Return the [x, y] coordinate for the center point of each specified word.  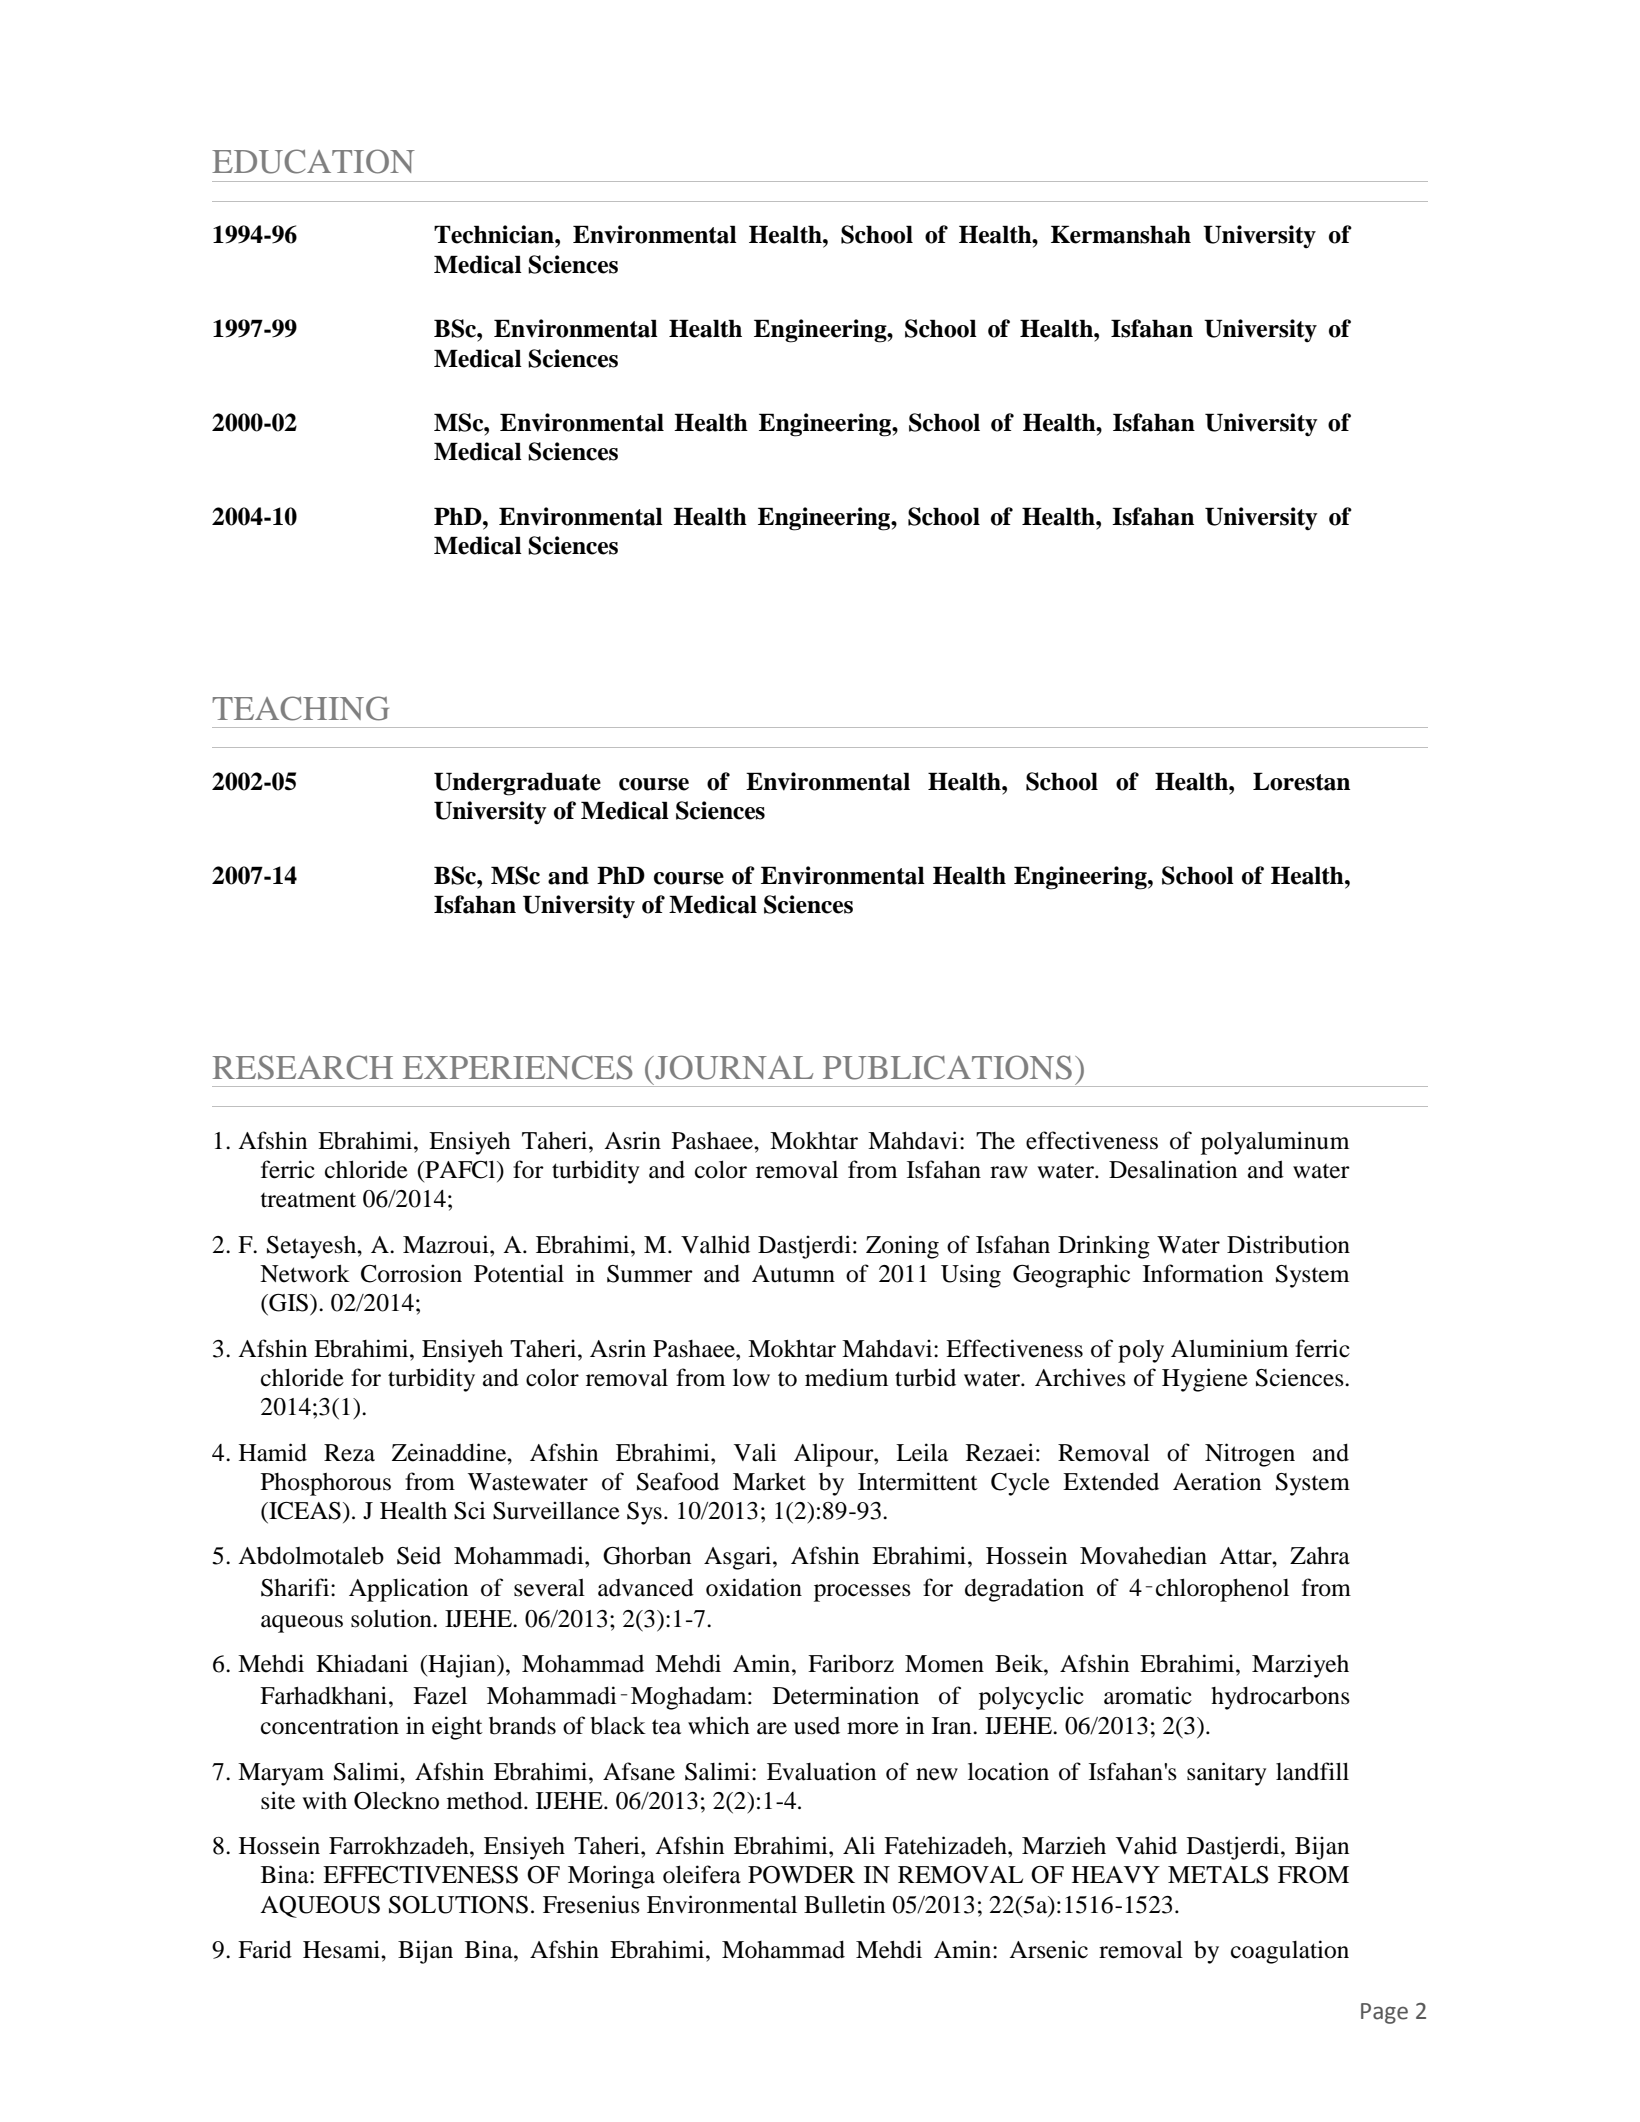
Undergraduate [517, 784]
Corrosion [411, 1273]
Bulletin [844, 1904]
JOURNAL [733, 1067]
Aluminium [1229, 1348]
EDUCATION [313, 161]
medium [846, 1377]
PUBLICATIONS [947, 1067]
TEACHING [300, 708]
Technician [495, 234]
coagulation [1290, 1952]
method [486, 1800]
